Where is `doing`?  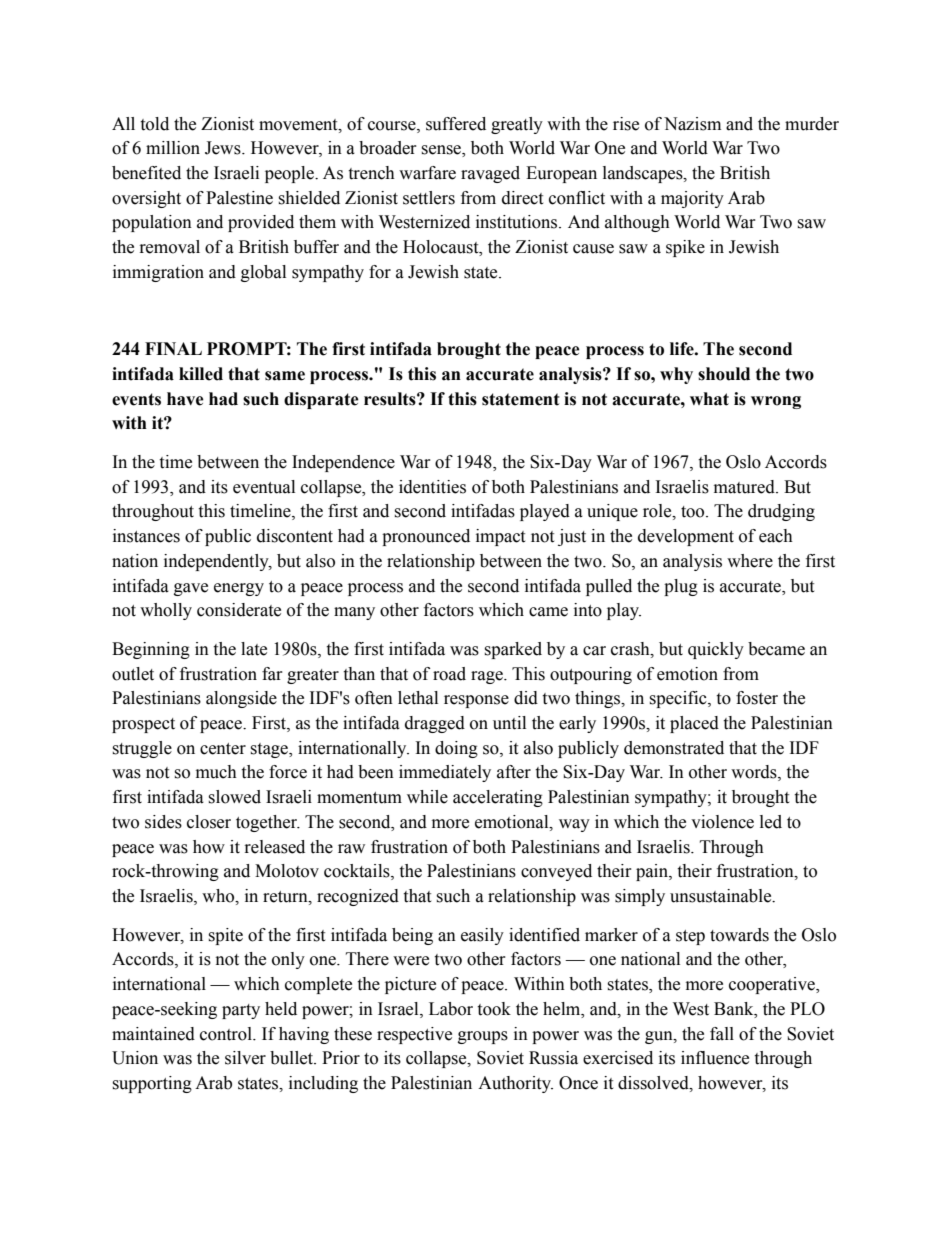 doing is located at coordinates (456, 749).
